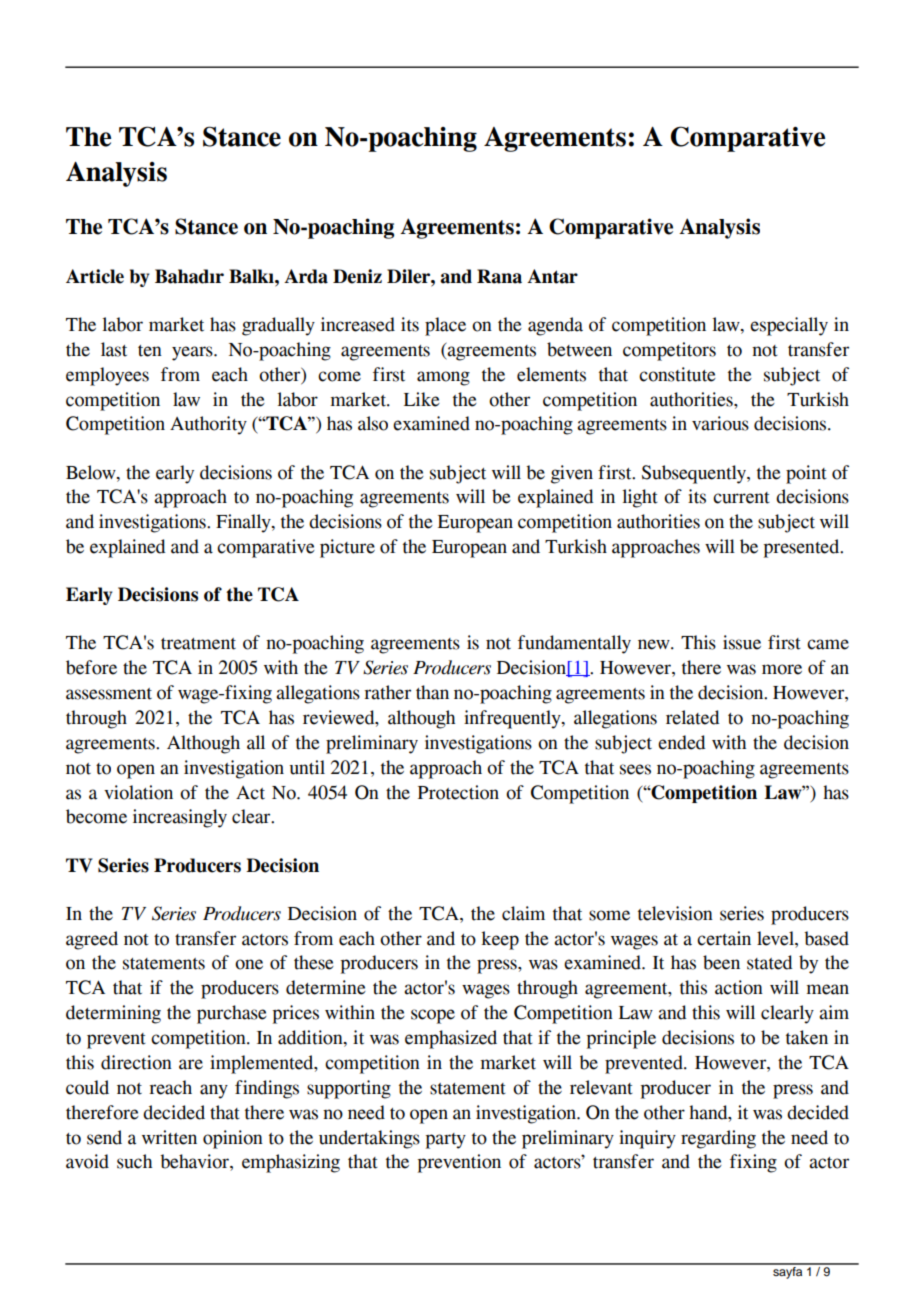  What do you see at coordinates (692, 717) in the document?
I see `related` at bounding box center [692, 717].
